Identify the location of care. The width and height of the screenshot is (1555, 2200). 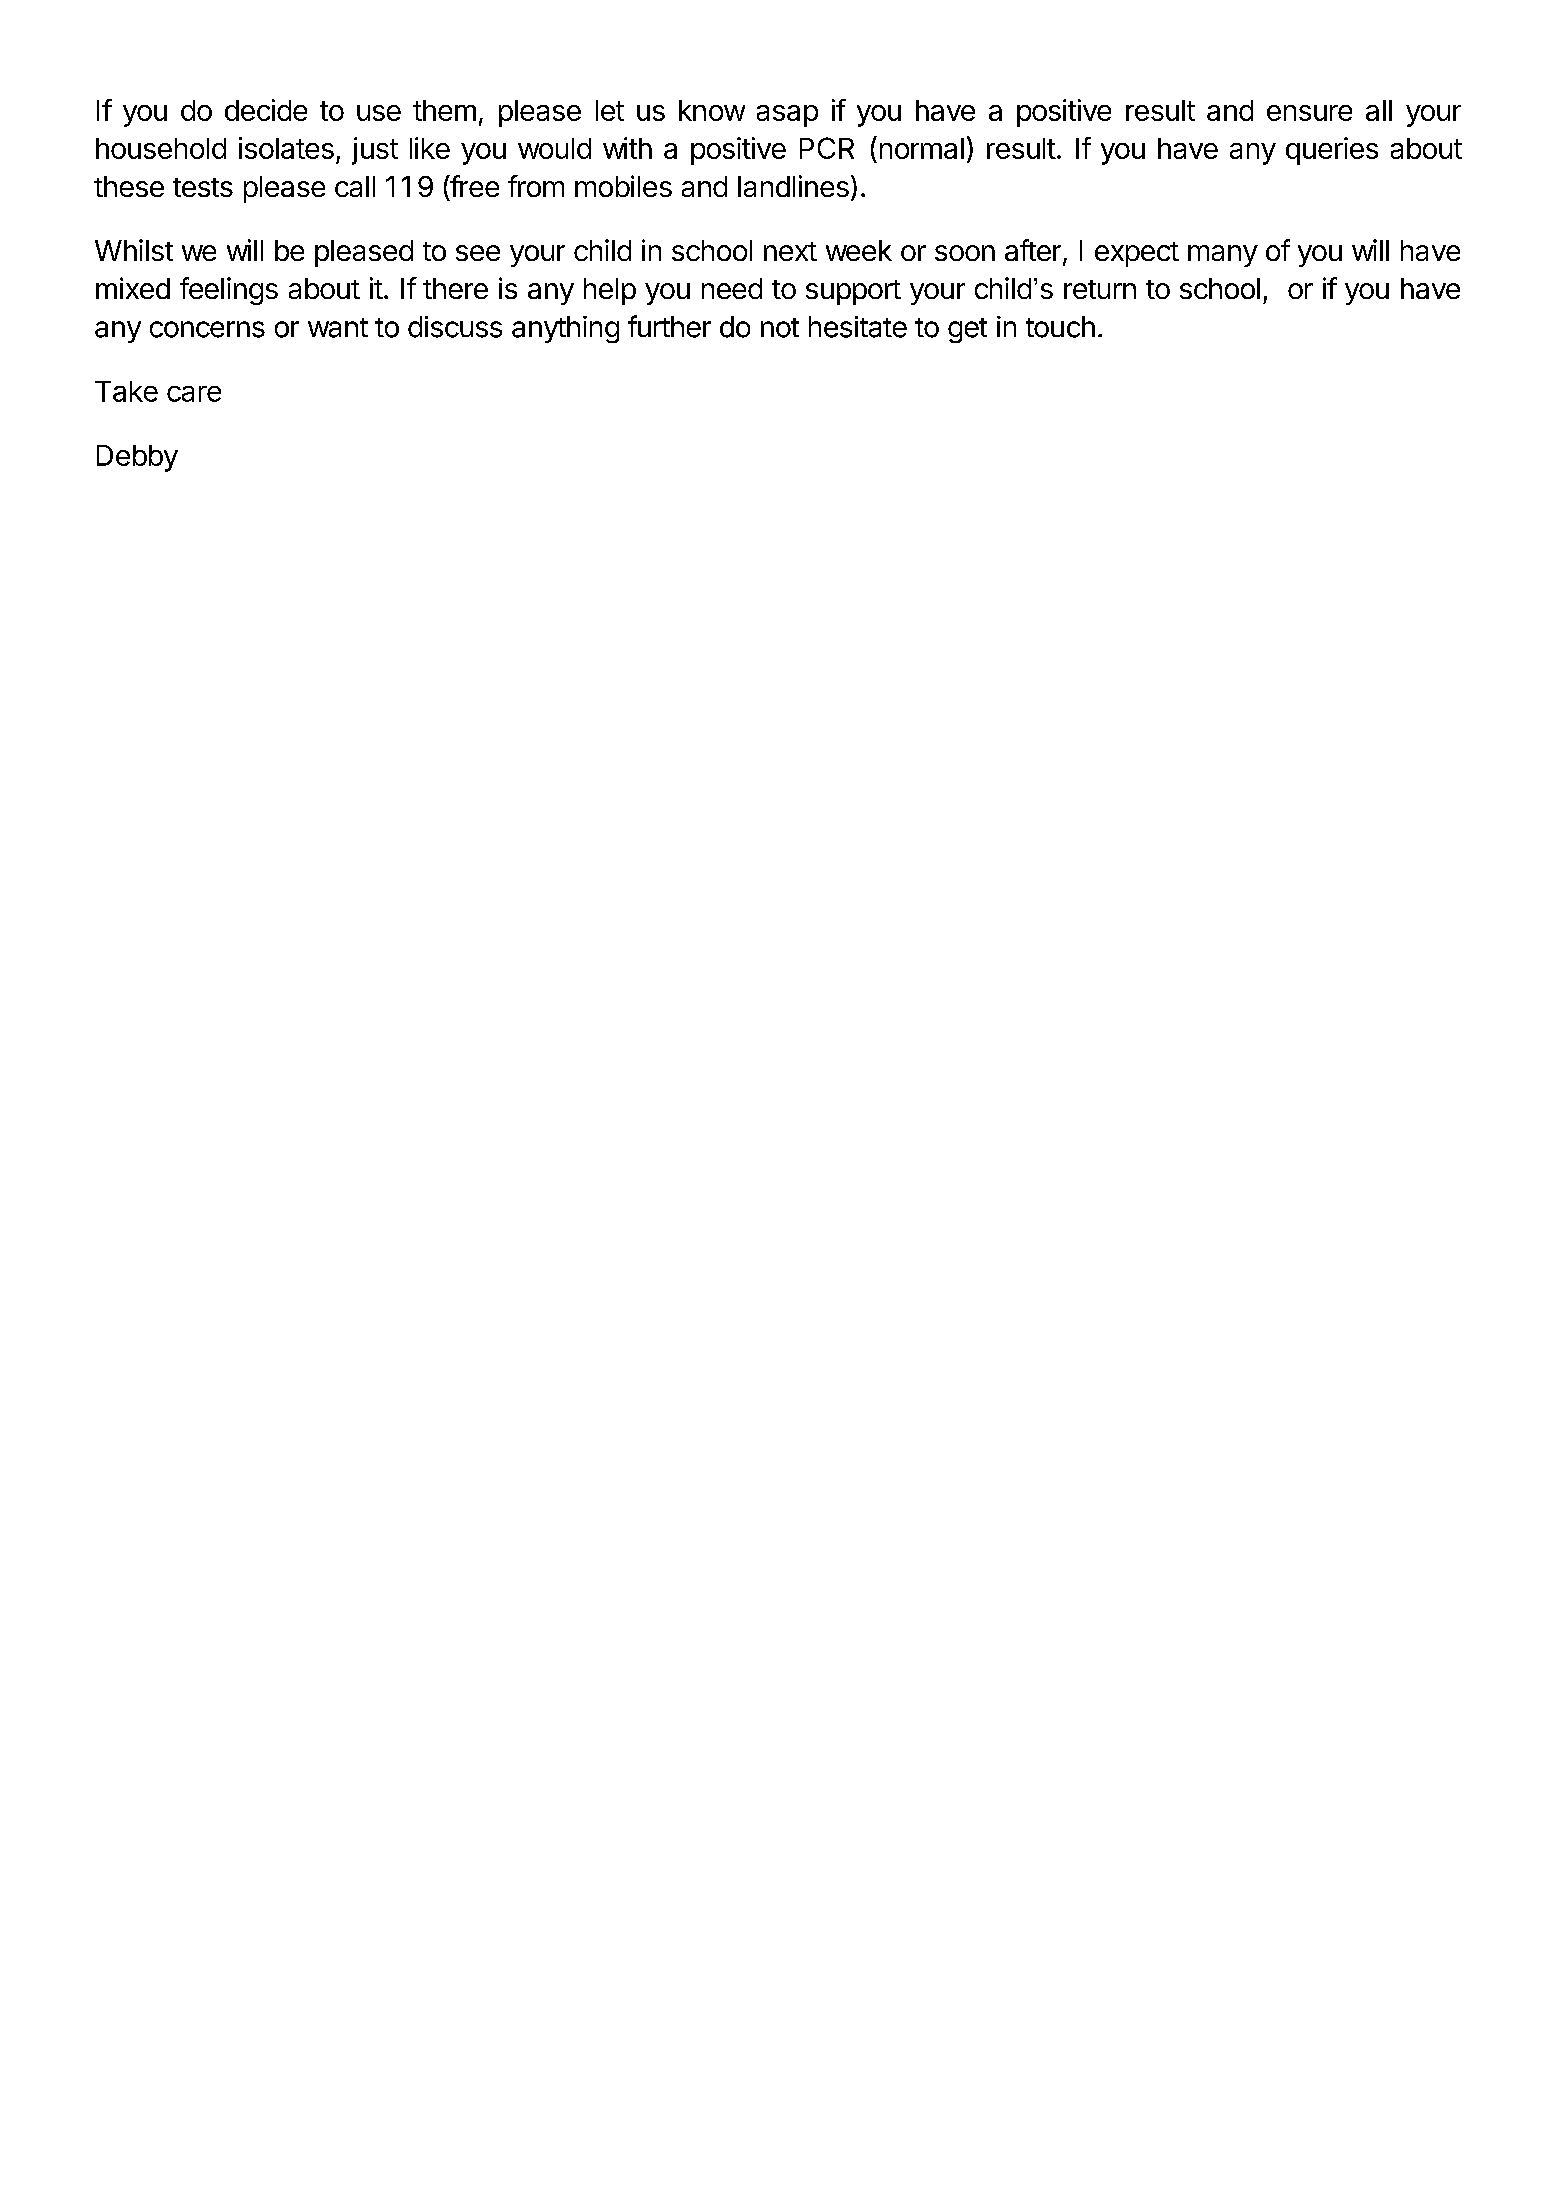
(194, 394).
